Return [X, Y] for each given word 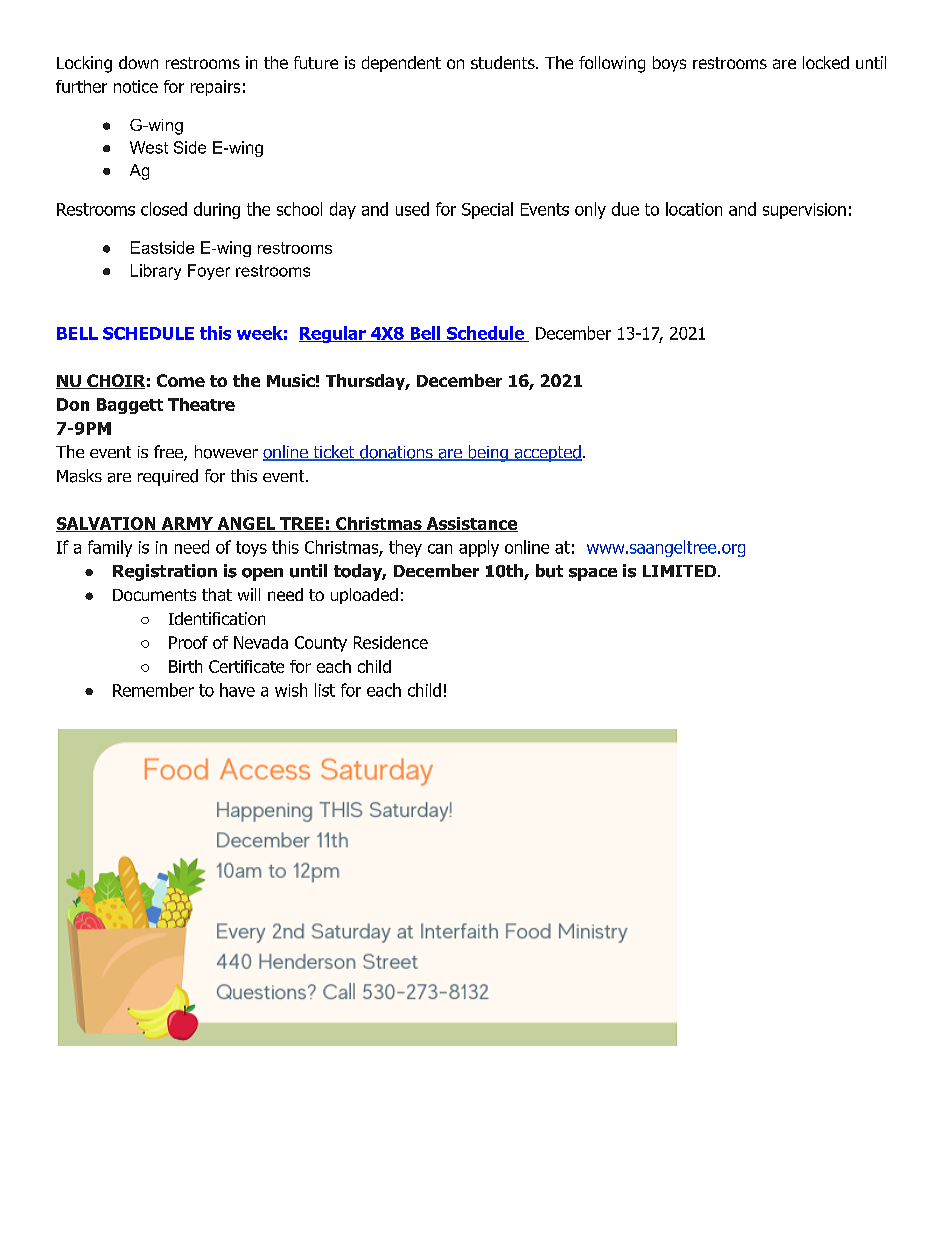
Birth [185, 666]
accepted [547, 453]
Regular [333, 334]
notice [136, 86]
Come [181, 380]
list [325, 690]
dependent [401, 64]
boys [669, 64]
